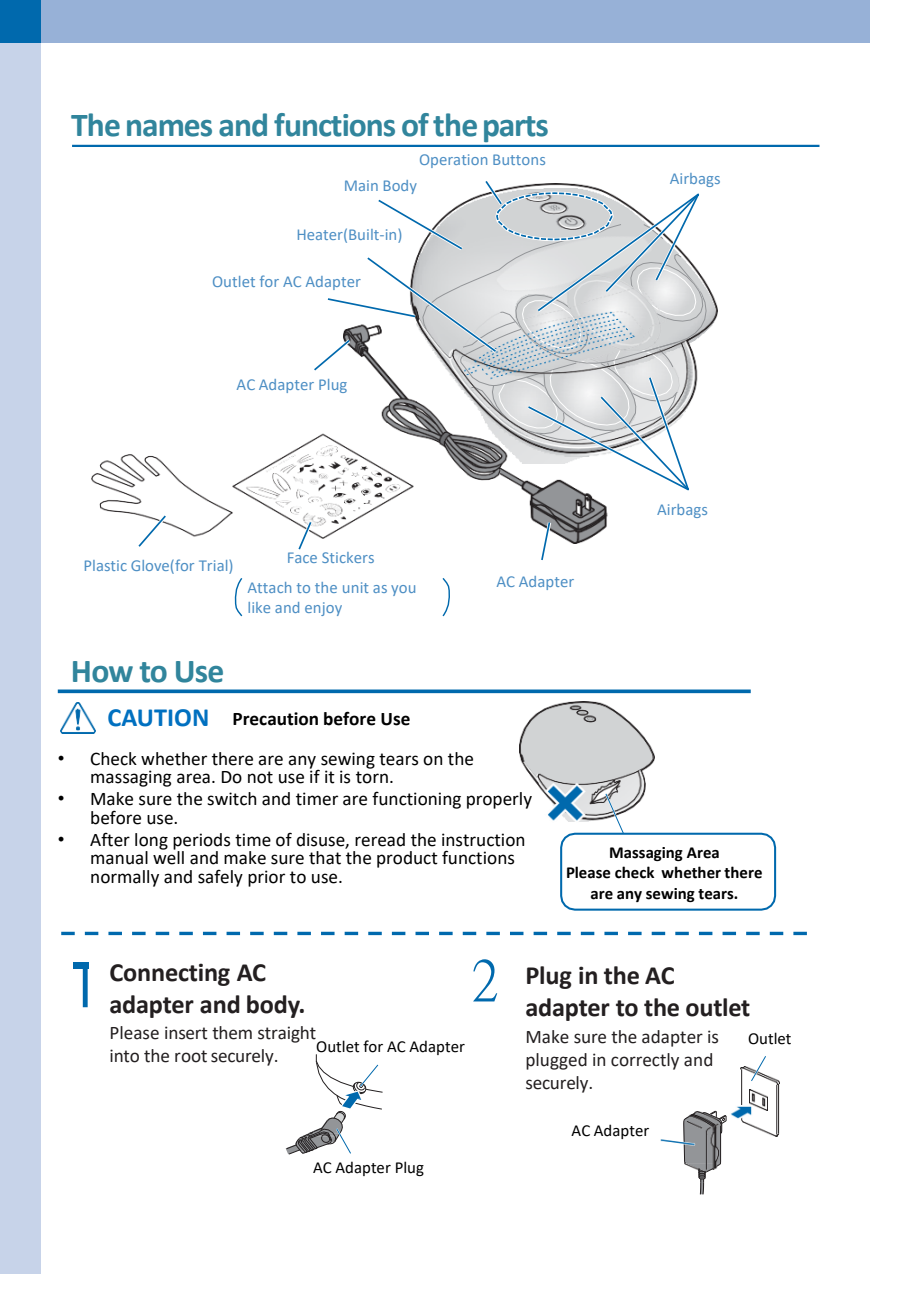  What do you see at coordinates (361, 185) in the image?
I see `Main` at bounding box center [361, 185].
